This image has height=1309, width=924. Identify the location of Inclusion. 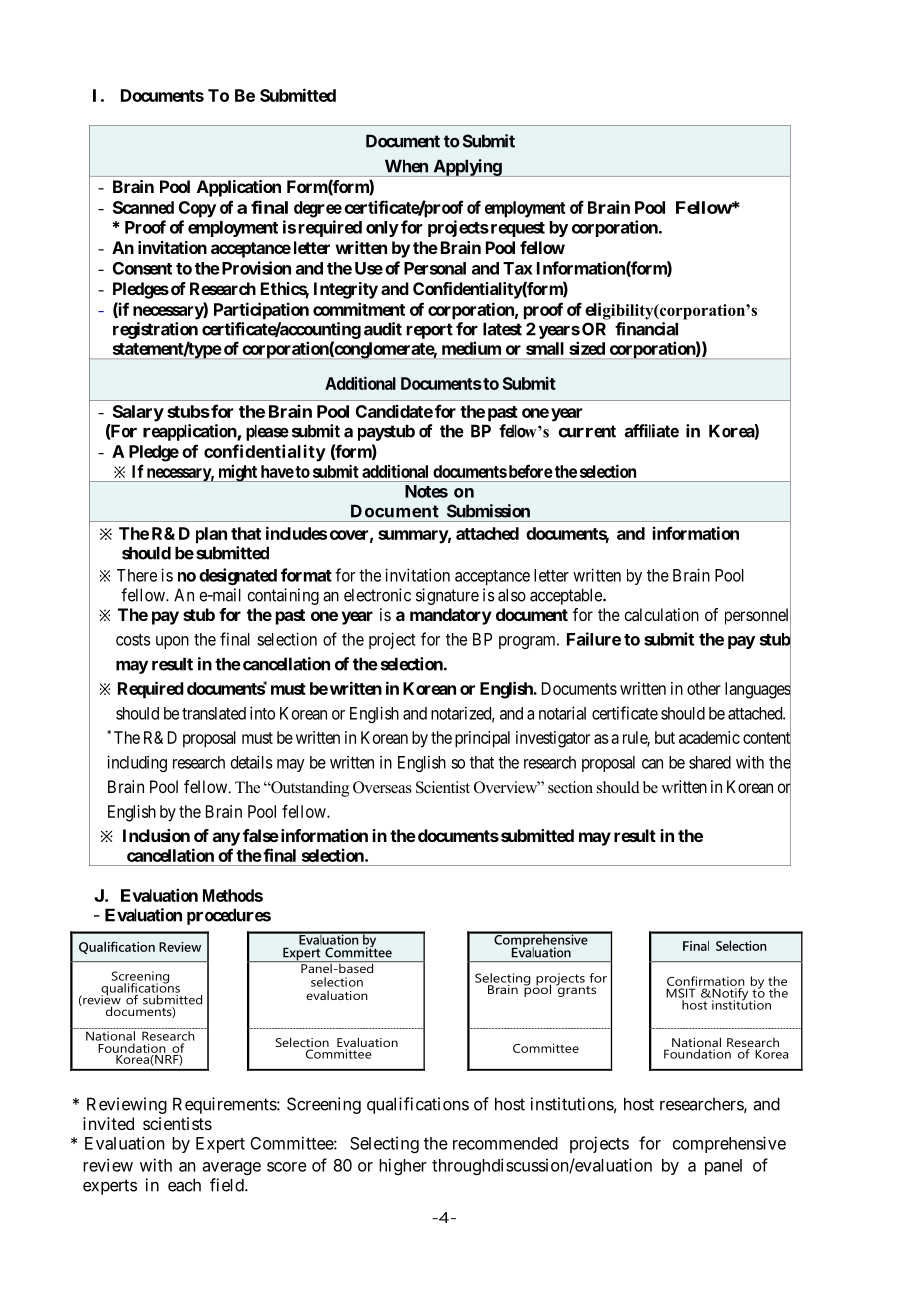
(156, 835).
